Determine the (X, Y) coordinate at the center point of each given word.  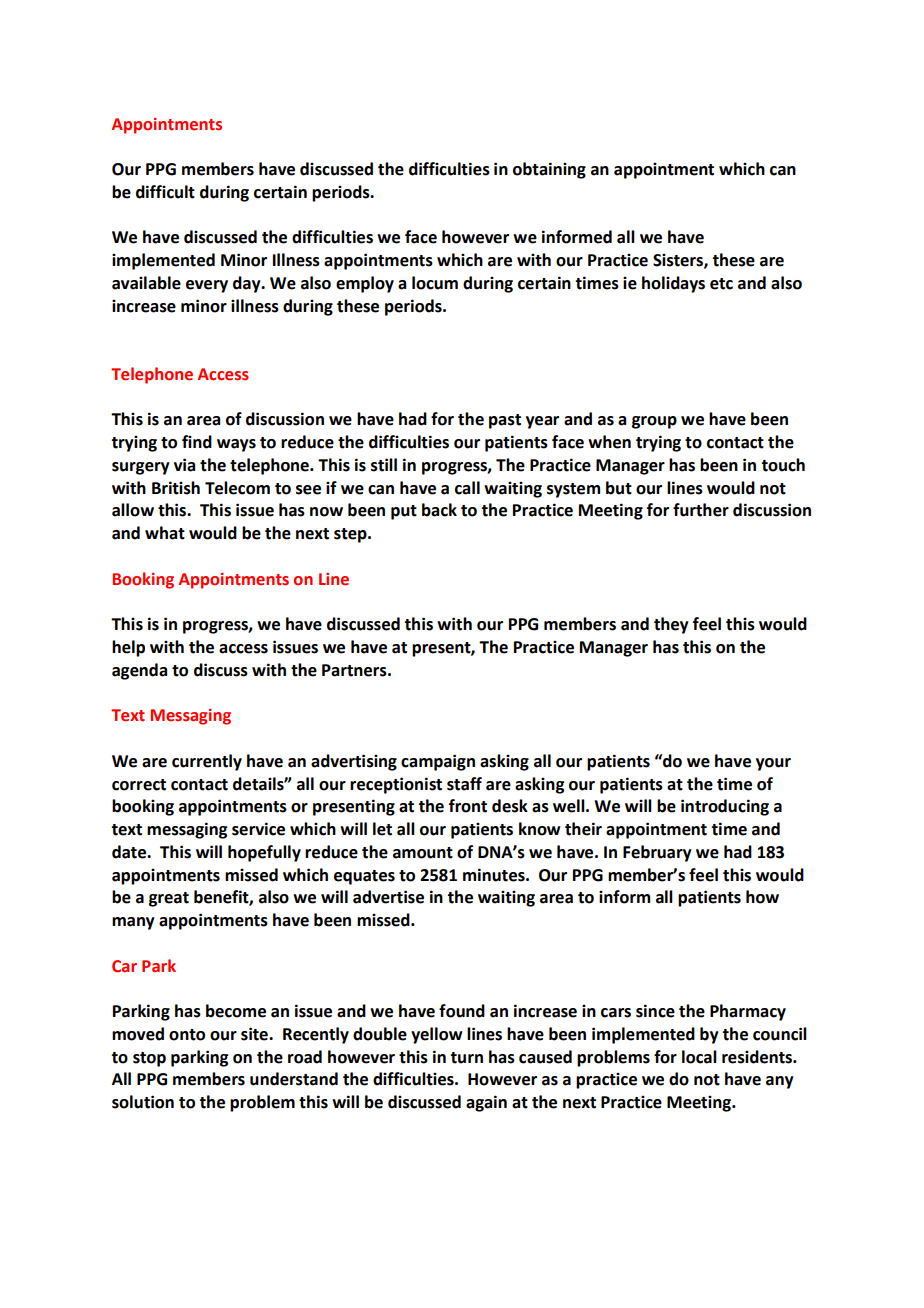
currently (207, 762)
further (701, 510)
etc (721, 284)
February (657, 853)
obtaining (549, 170)
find (197, 442)
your (773, 764)
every (207, 286)
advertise (388, 897)
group (654, 422)
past (505, 421)
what (165, 533)
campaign (438, 762)
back (439, 510)
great (169, 899)
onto (187, 1035)
